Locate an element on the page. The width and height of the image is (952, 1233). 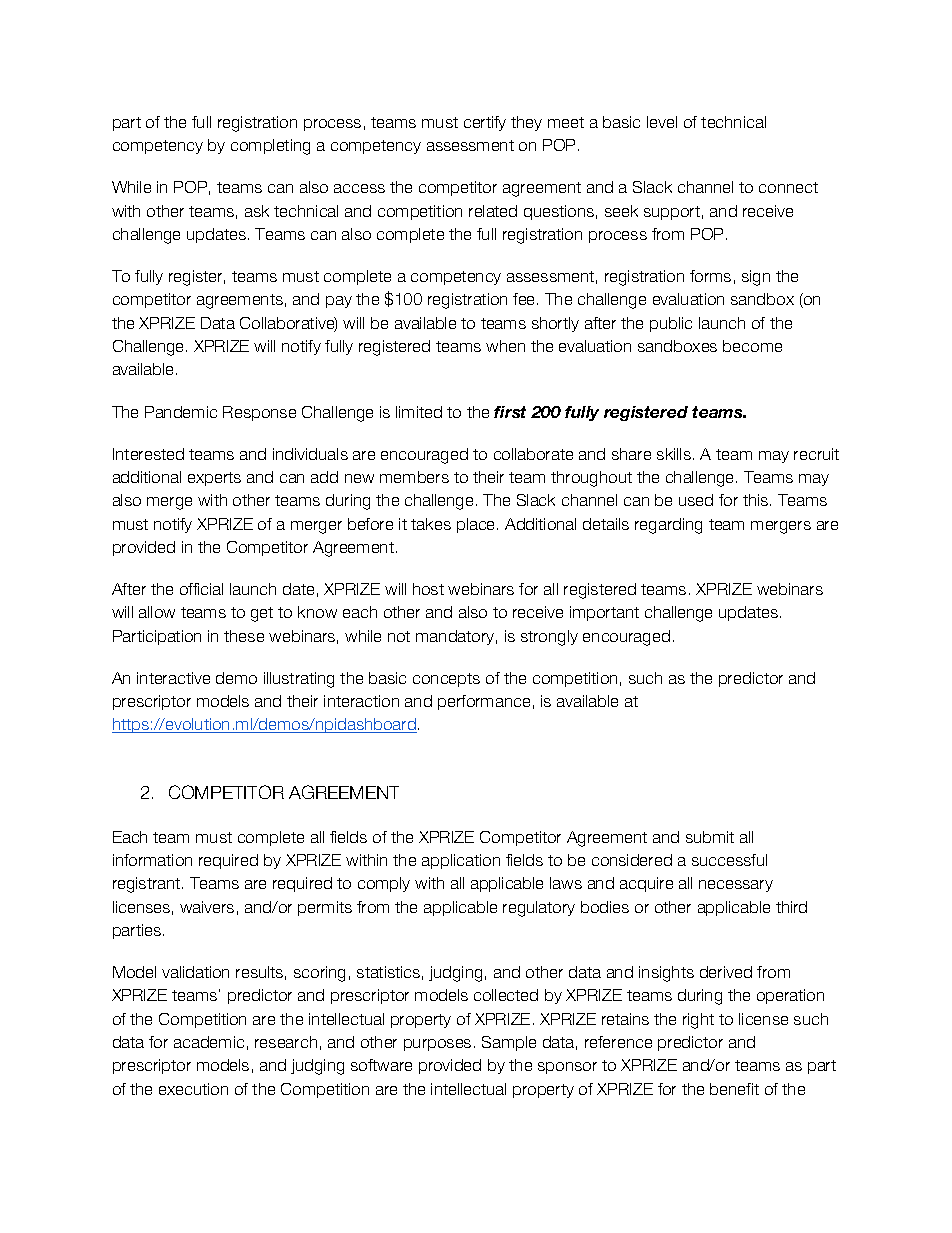
collaborate is located at coordinates (533, 454).
